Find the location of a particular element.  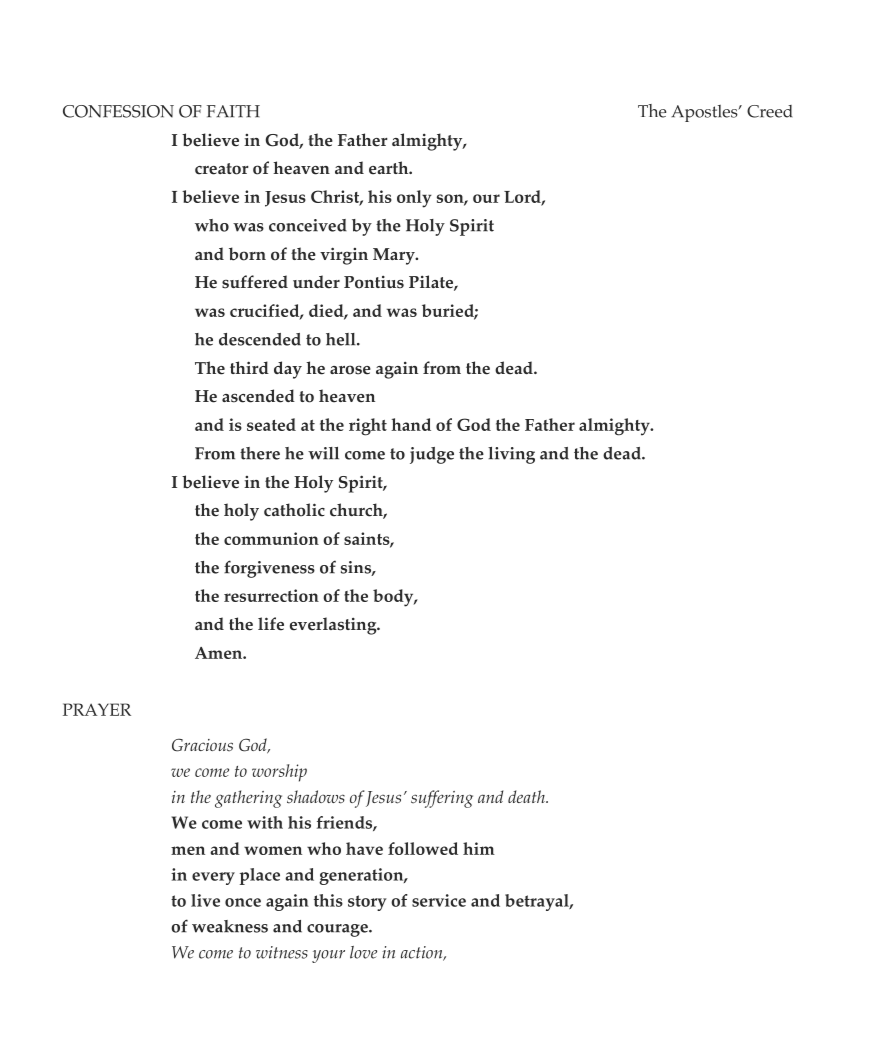

death is located at coordinates (527, 796).
